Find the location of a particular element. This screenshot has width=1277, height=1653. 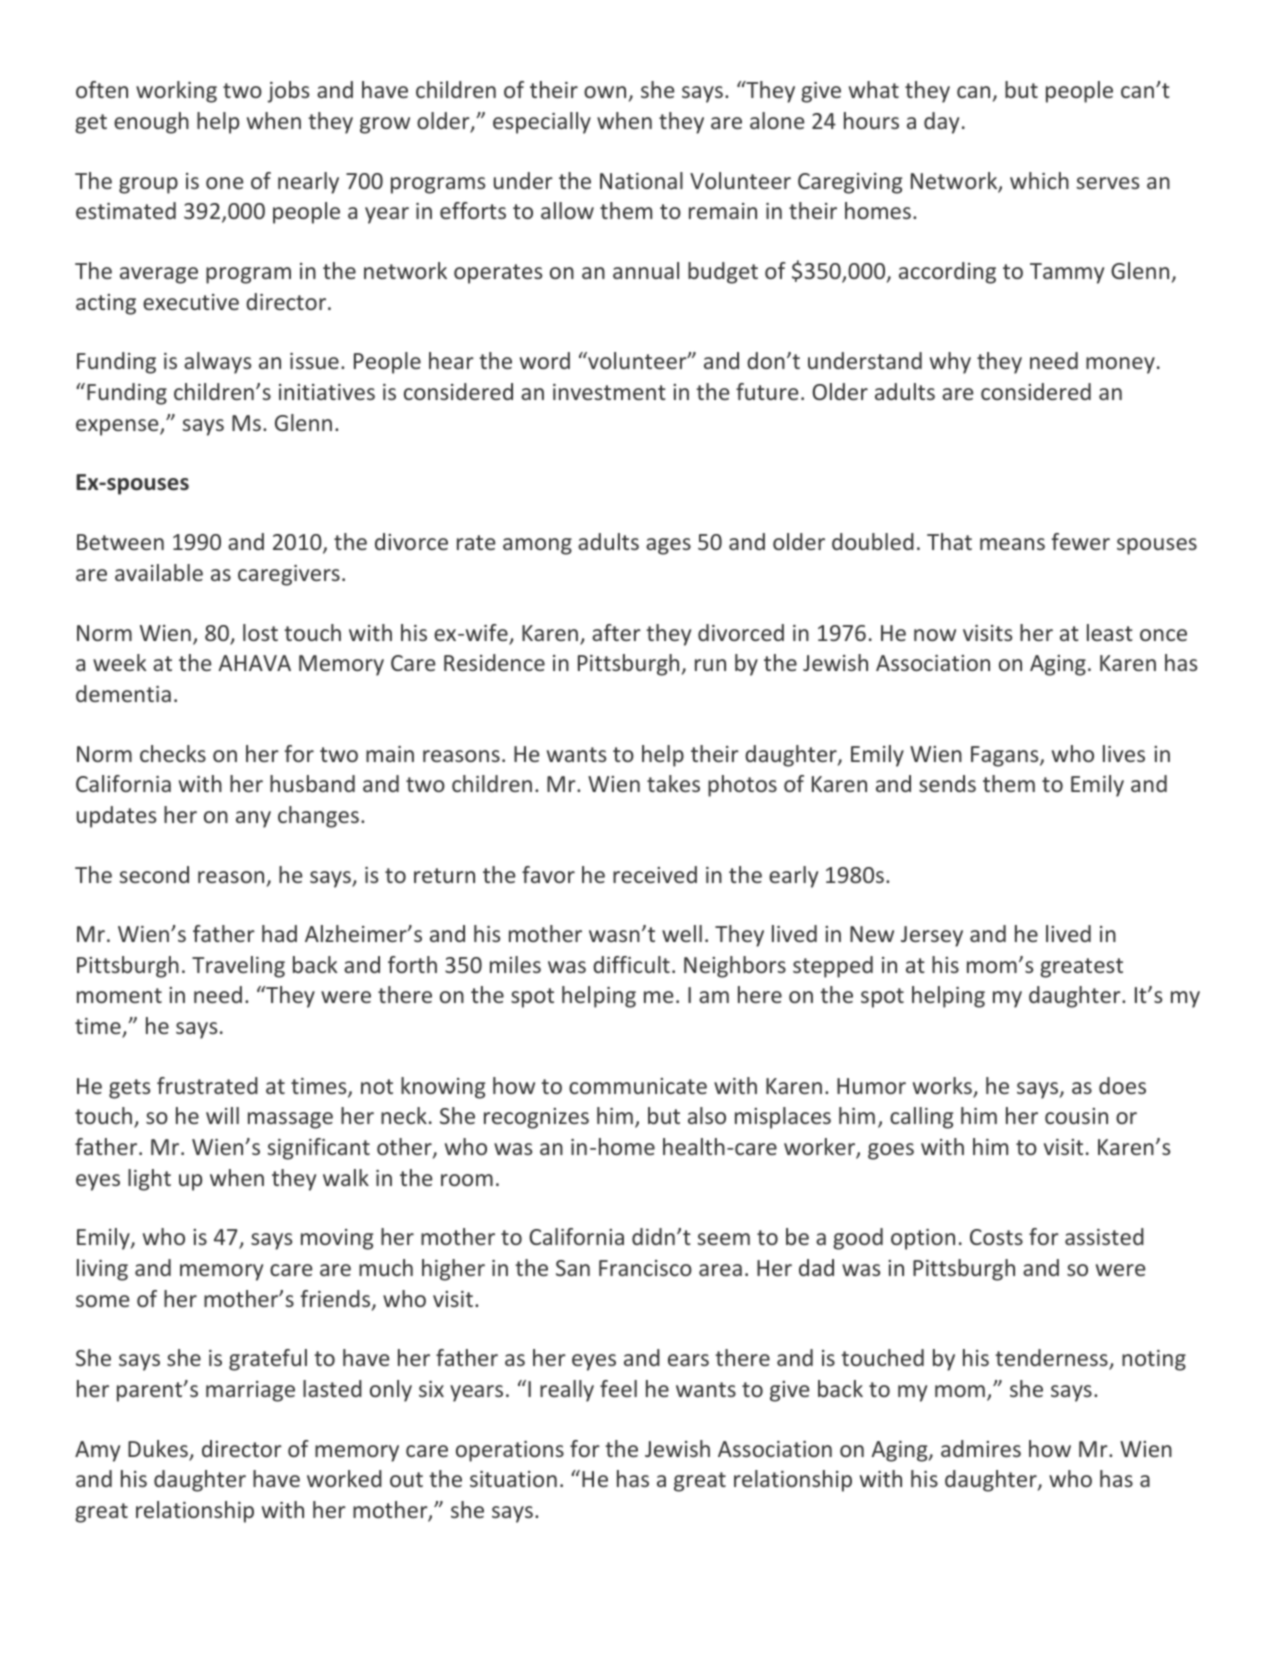

light is located at coordinates (149, 1180).
